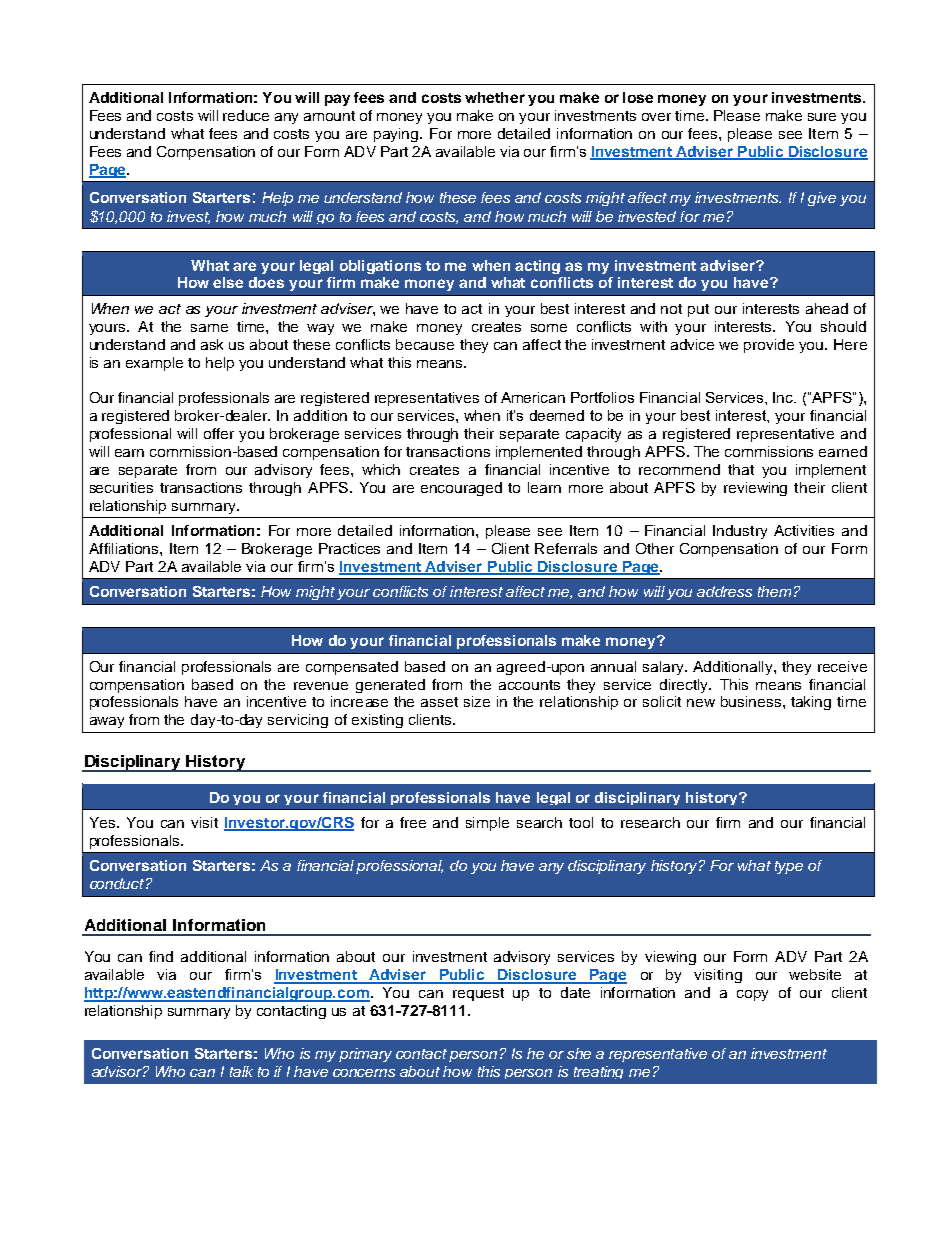 This document has height=1233, width=952. I want to click on whether, so click(495, 97).
